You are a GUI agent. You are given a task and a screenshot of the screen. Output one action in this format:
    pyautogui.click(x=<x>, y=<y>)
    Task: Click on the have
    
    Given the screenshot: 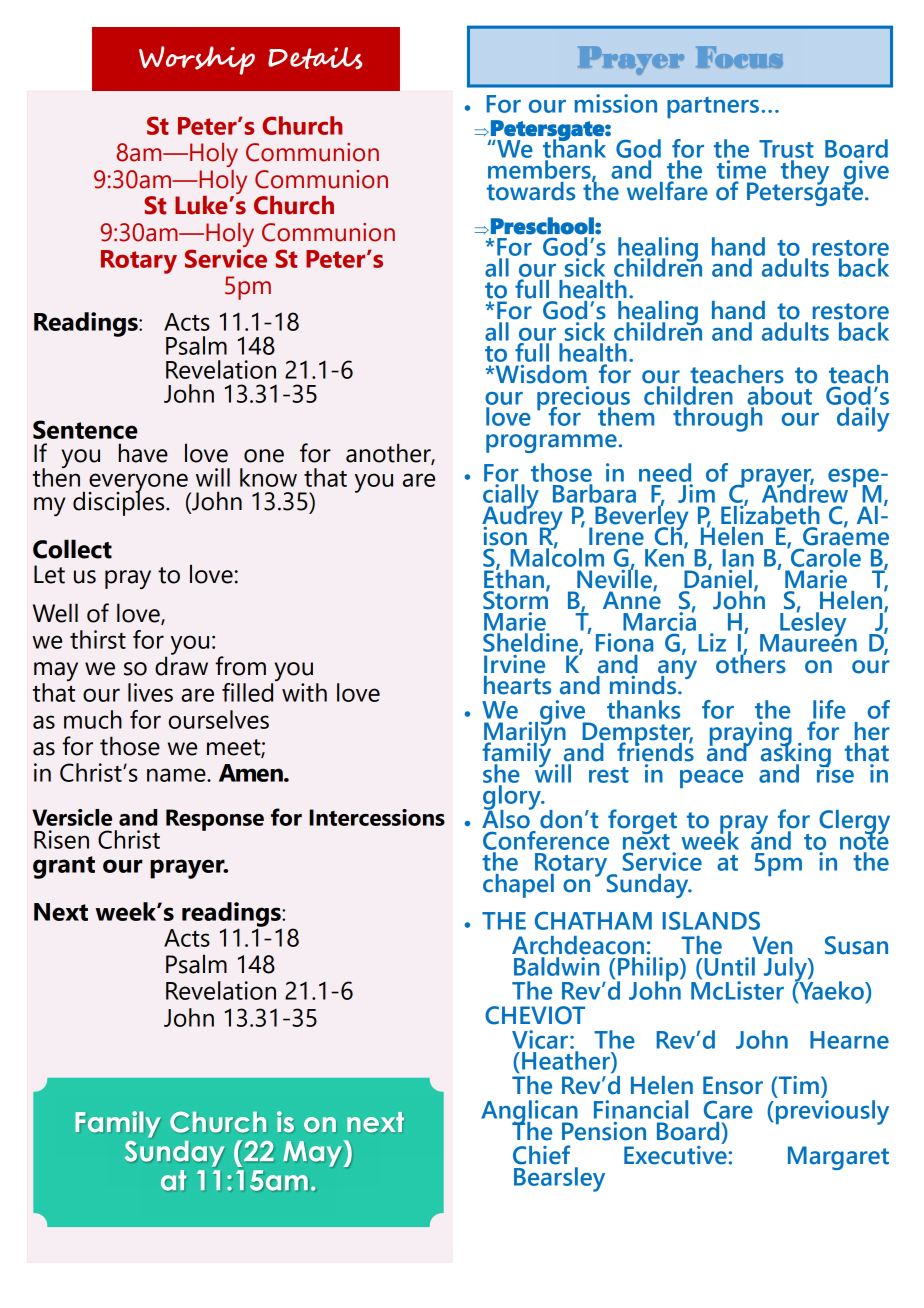 What is the action you would take?
    pyautogui.click(x=143, y=453)
